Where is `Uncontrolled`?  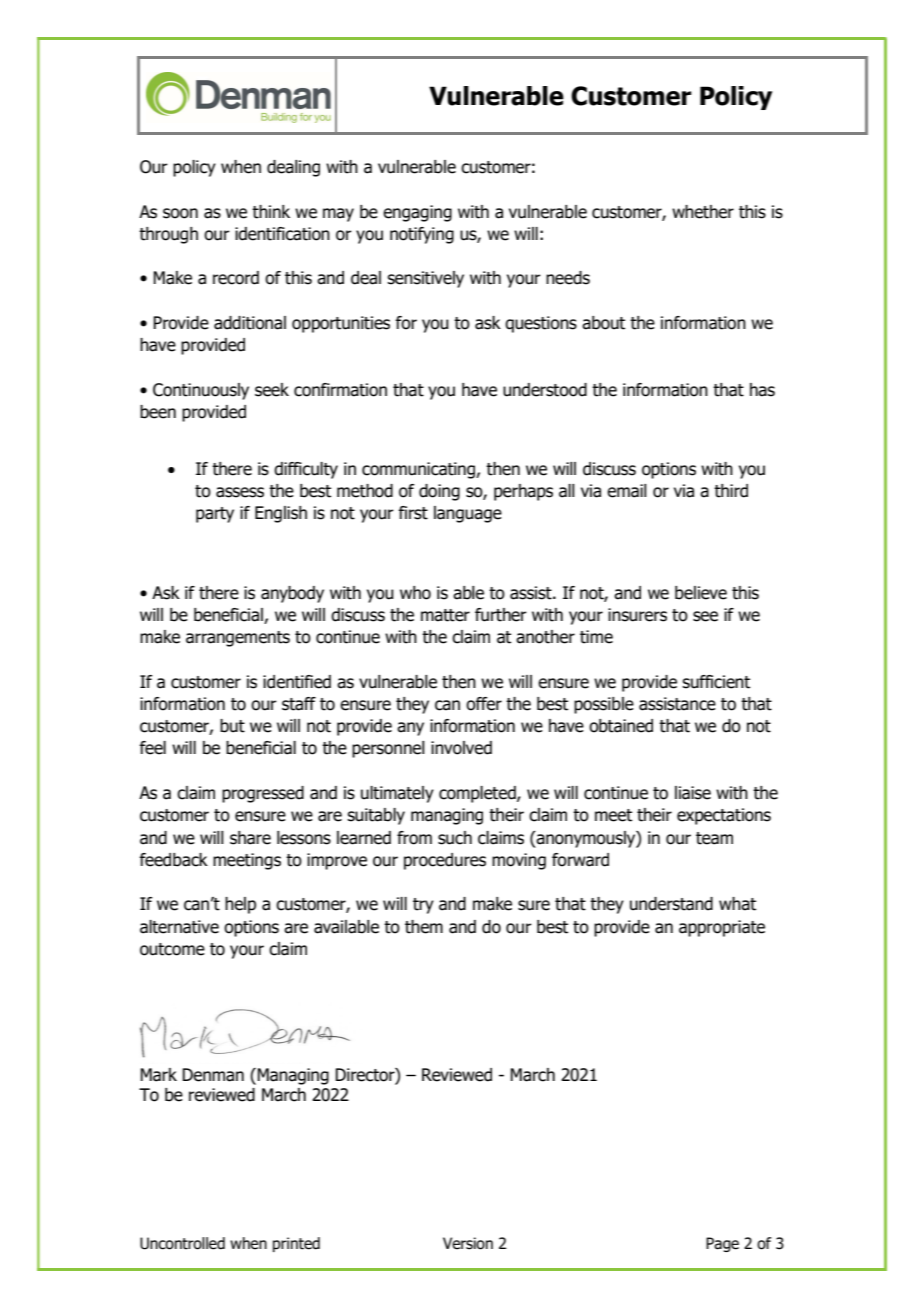
Uncontrolled is located at coordinates (182, 1243).
